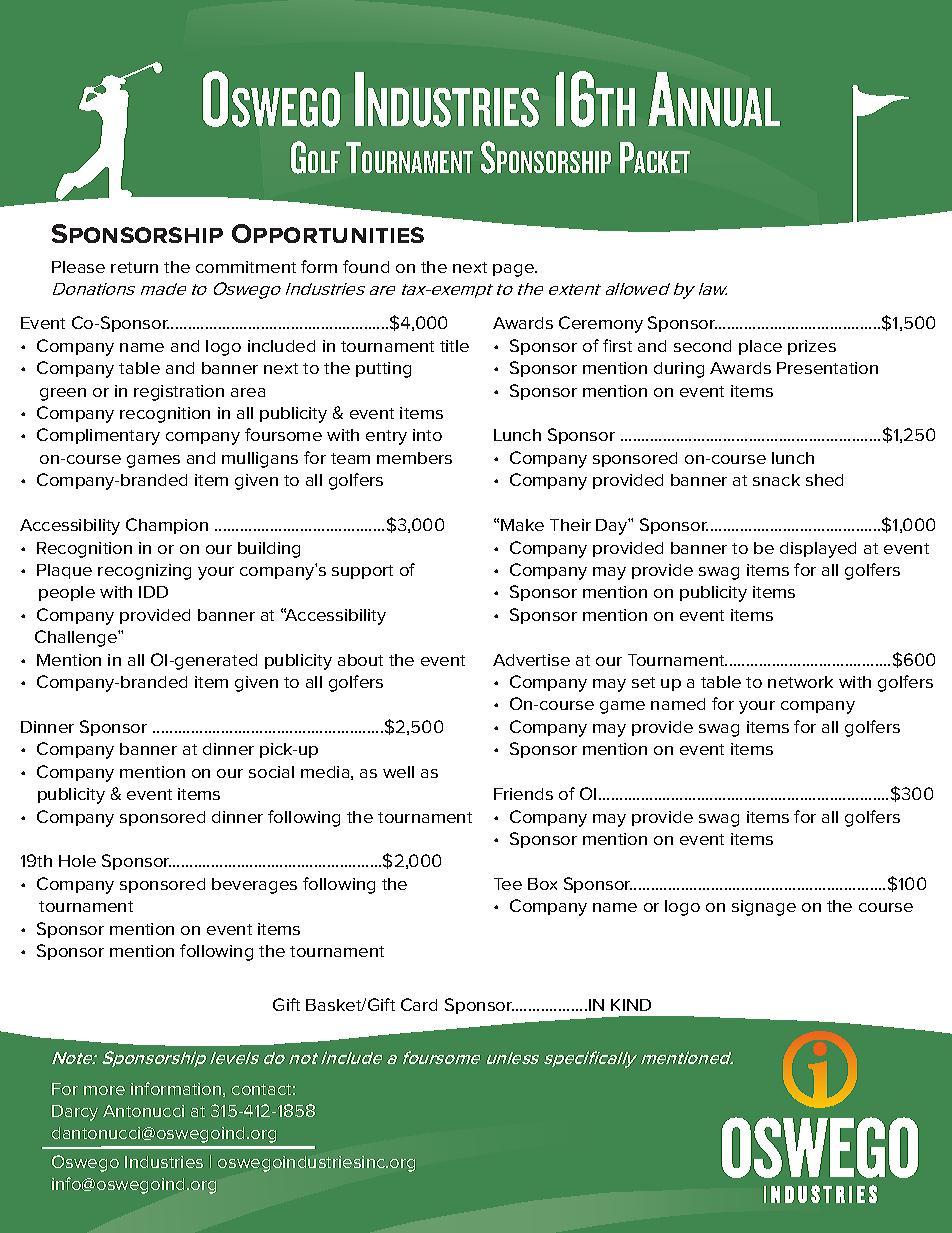  I want to click on snack, so click(776, 480).
